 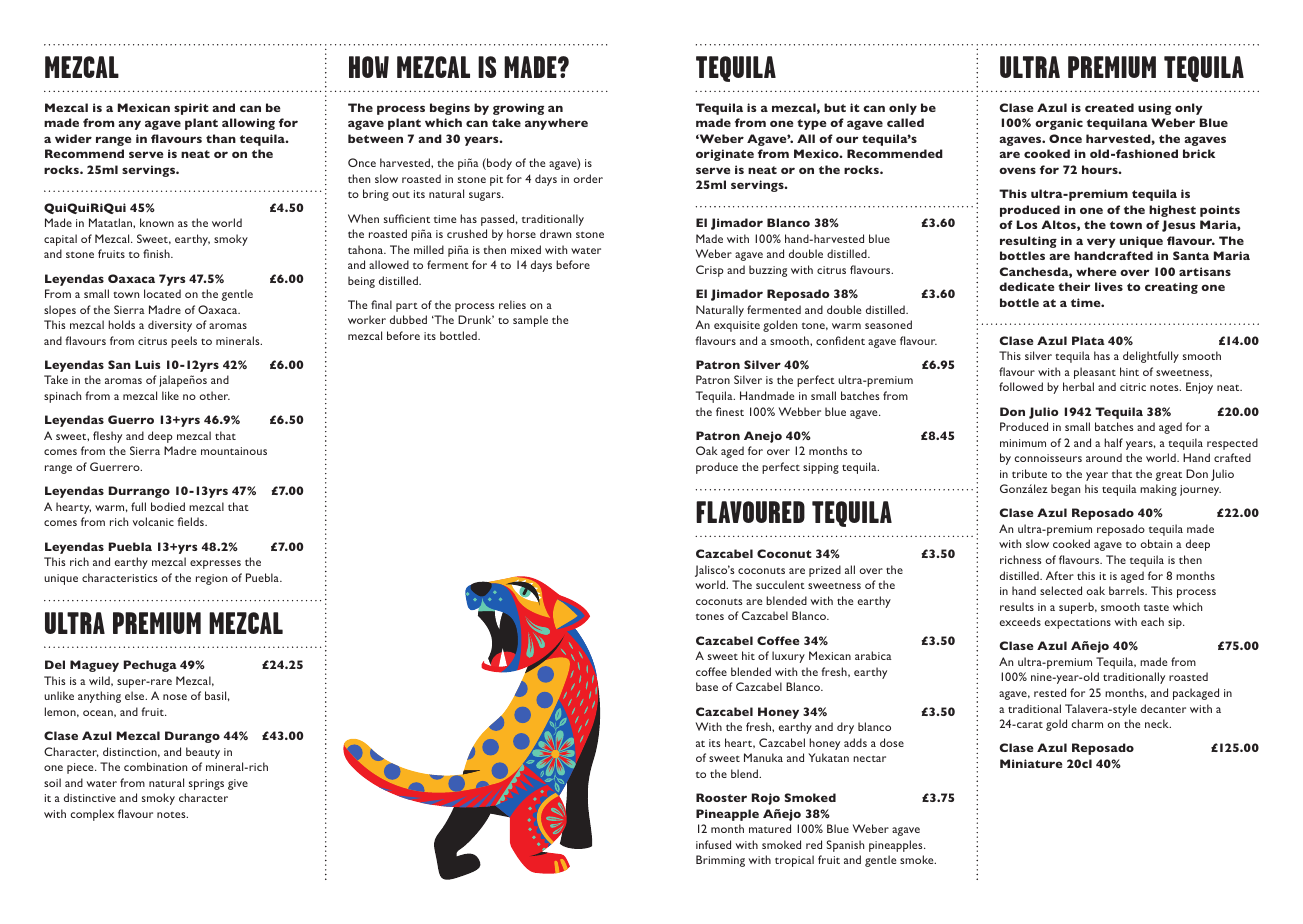 What do you see at coordinates (518, 109) in the image?
I see `growing` at bounding box center [518, 109].
